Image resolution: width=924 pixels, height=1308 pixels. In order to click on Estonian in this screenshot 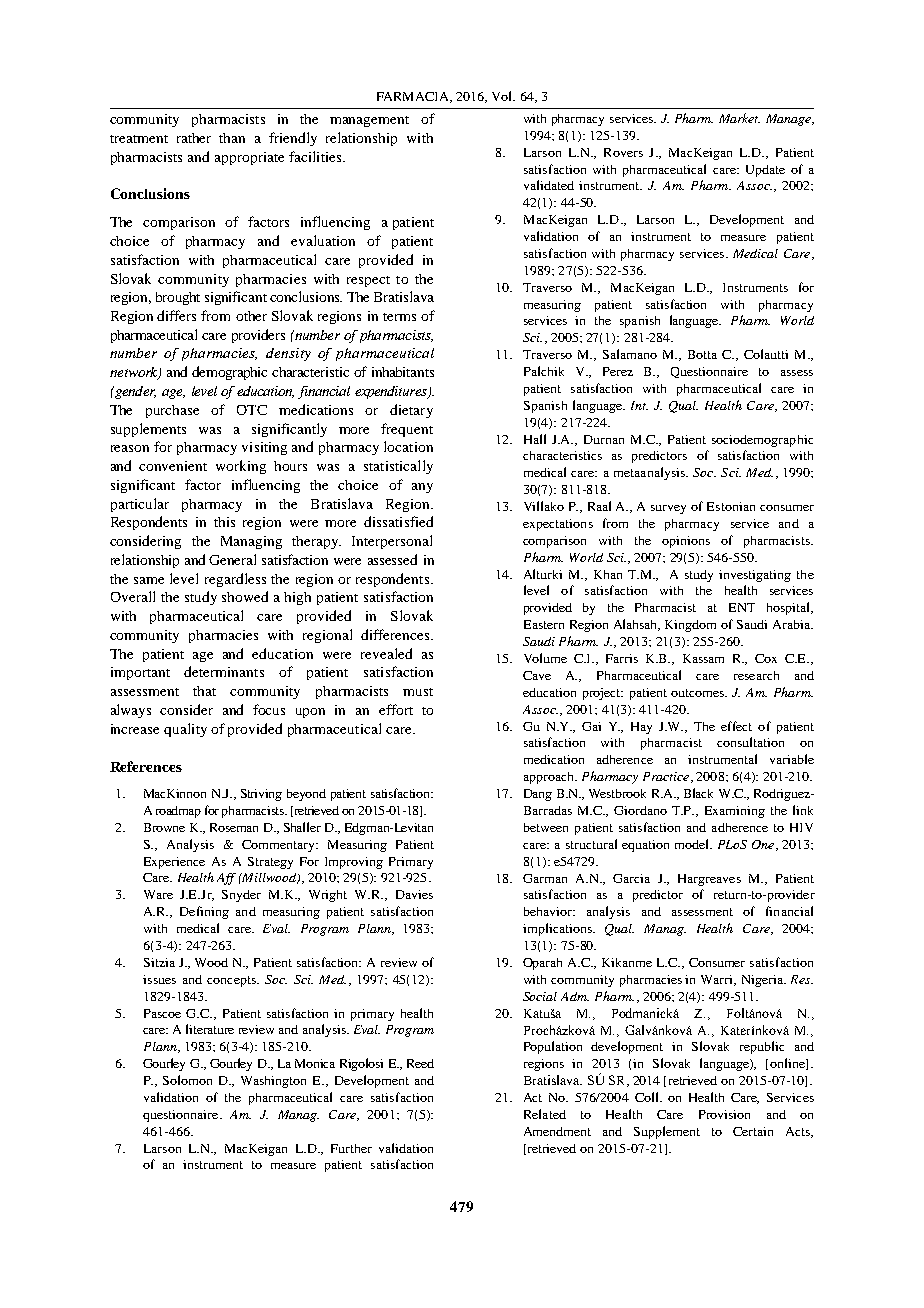, I will do `click(731, 506)`.
